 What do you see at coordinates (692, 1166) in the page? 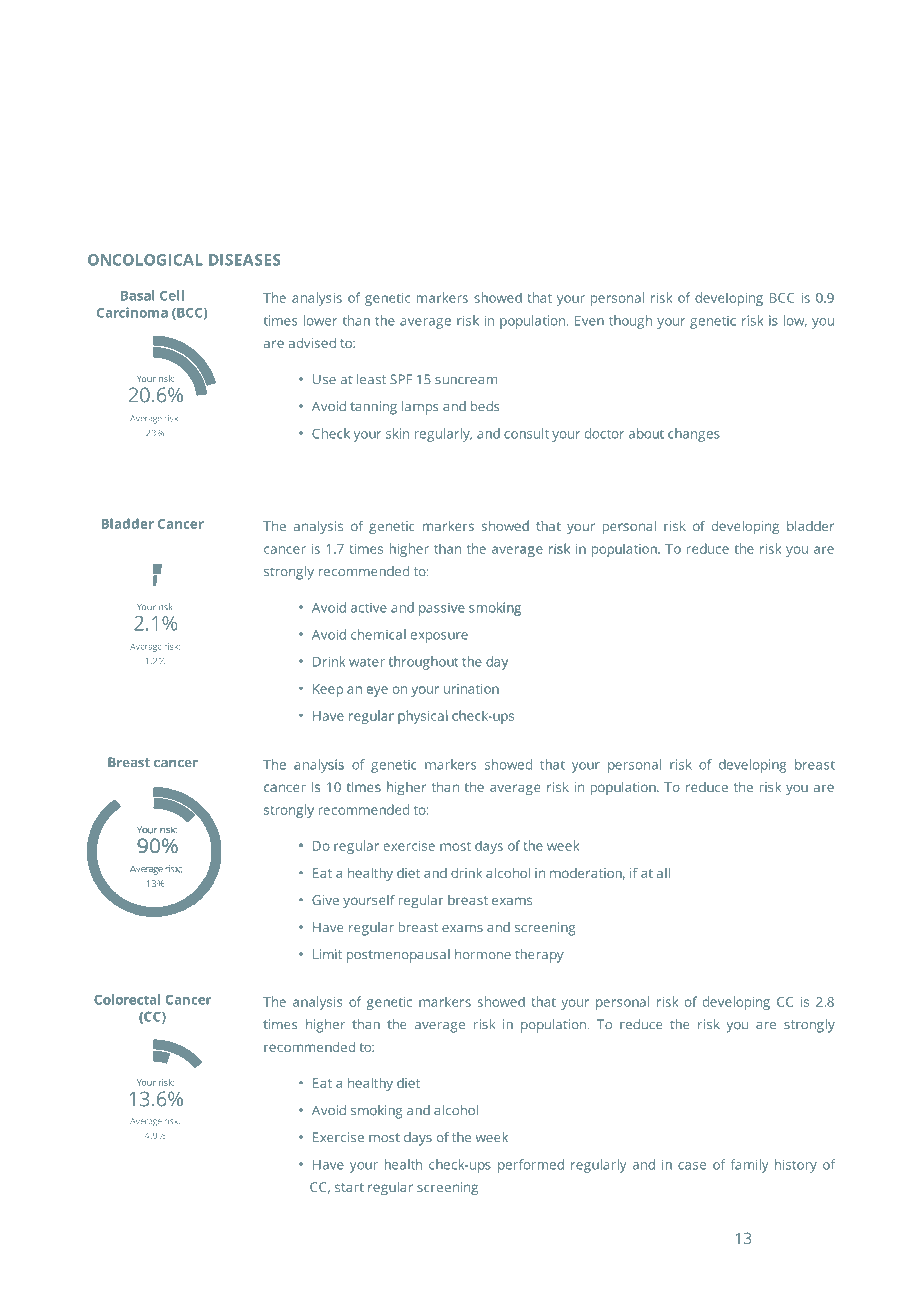
I see `case` at bounding box center [692, 1166].
